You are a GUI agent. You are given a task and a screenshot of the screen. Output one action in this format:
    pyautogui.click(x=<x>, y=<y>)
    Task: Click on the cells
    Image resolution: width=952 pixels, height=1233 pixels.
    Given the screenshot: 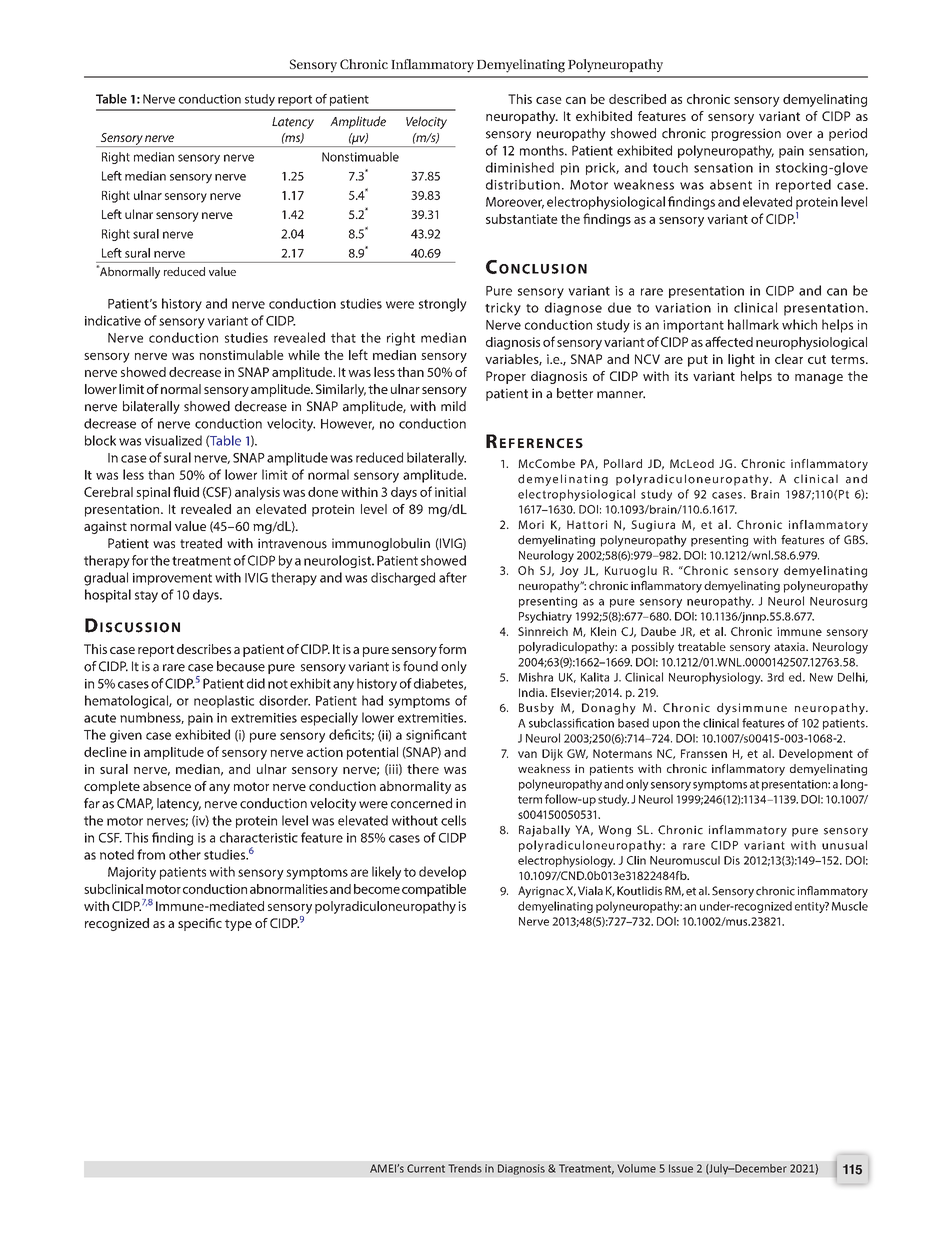 What is the action you would take?
    pyautogui.click(x=453, y=820)
